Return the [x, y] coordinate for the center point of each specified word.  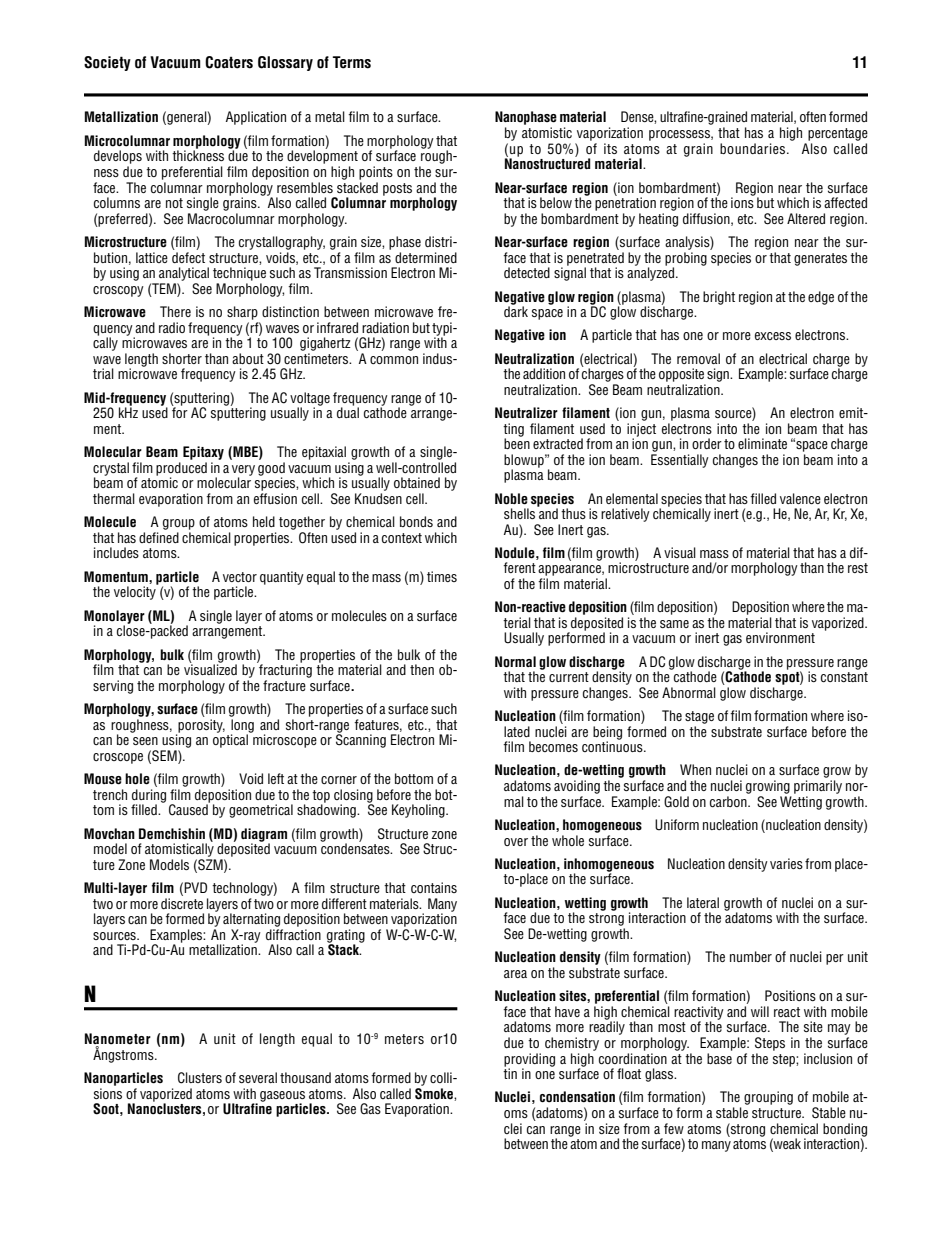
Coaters [229, 62]
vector [240, 577]
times [442, 576]
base [719, 1058]
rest [858, 568]
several [258, 1077]
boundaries [754, 148]
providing [529, 1061]
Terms [352, 62]
